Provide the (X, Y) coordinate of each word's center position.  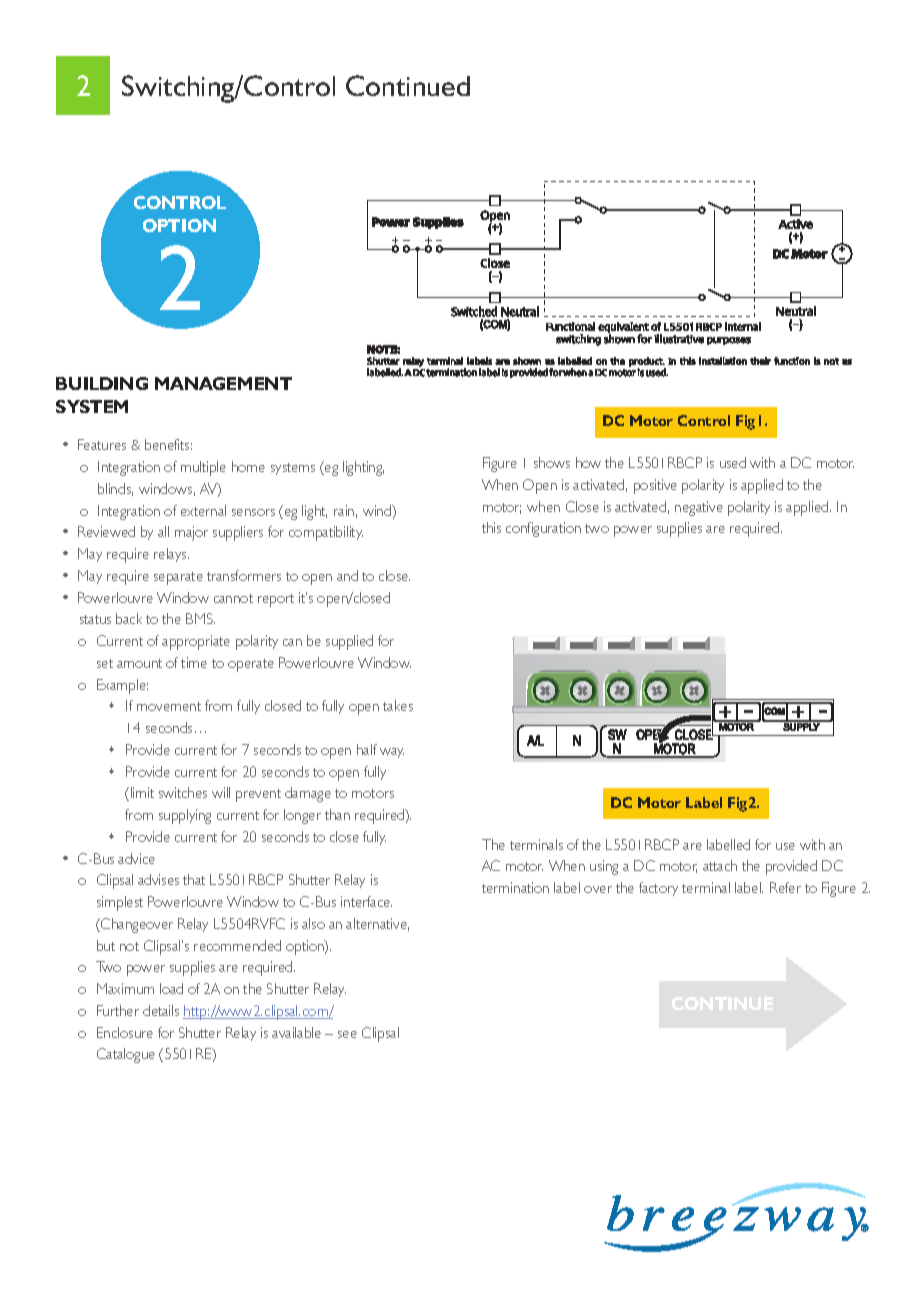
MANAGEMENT (223, 383)
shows (552, 462)
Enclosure (125, 1032)
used (733, 462)
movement (169, 706)
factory (658, 889)
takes (398, 705)
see (347, 1034)
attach (720, 865)
